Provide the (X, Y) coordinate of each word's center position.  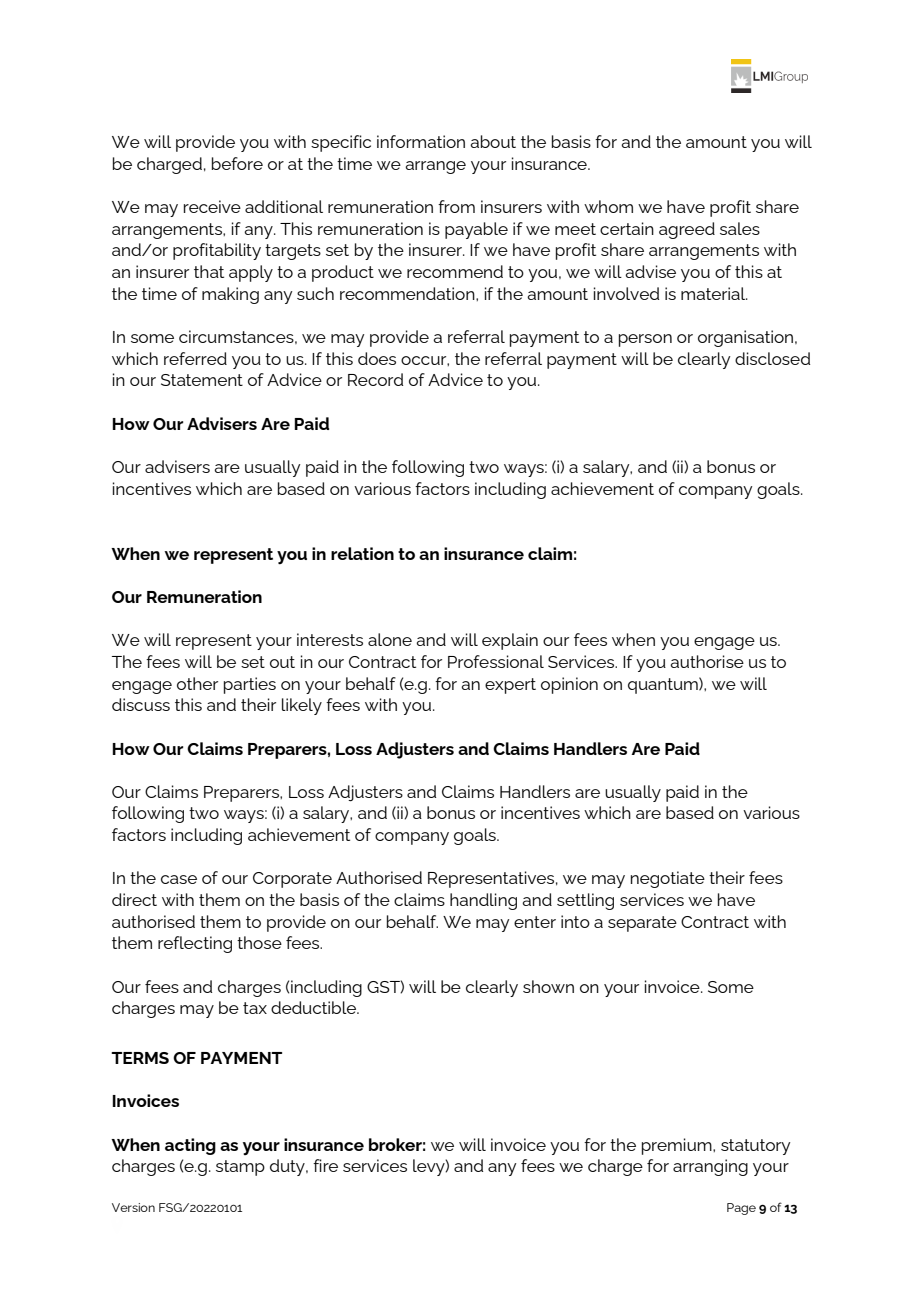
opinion (569, 685)
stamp (240, 1168)
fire (325, 1165)
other (197, 683)
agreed (687, 230)
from (456, 206)
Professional (496, 661)
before (237, 163)
